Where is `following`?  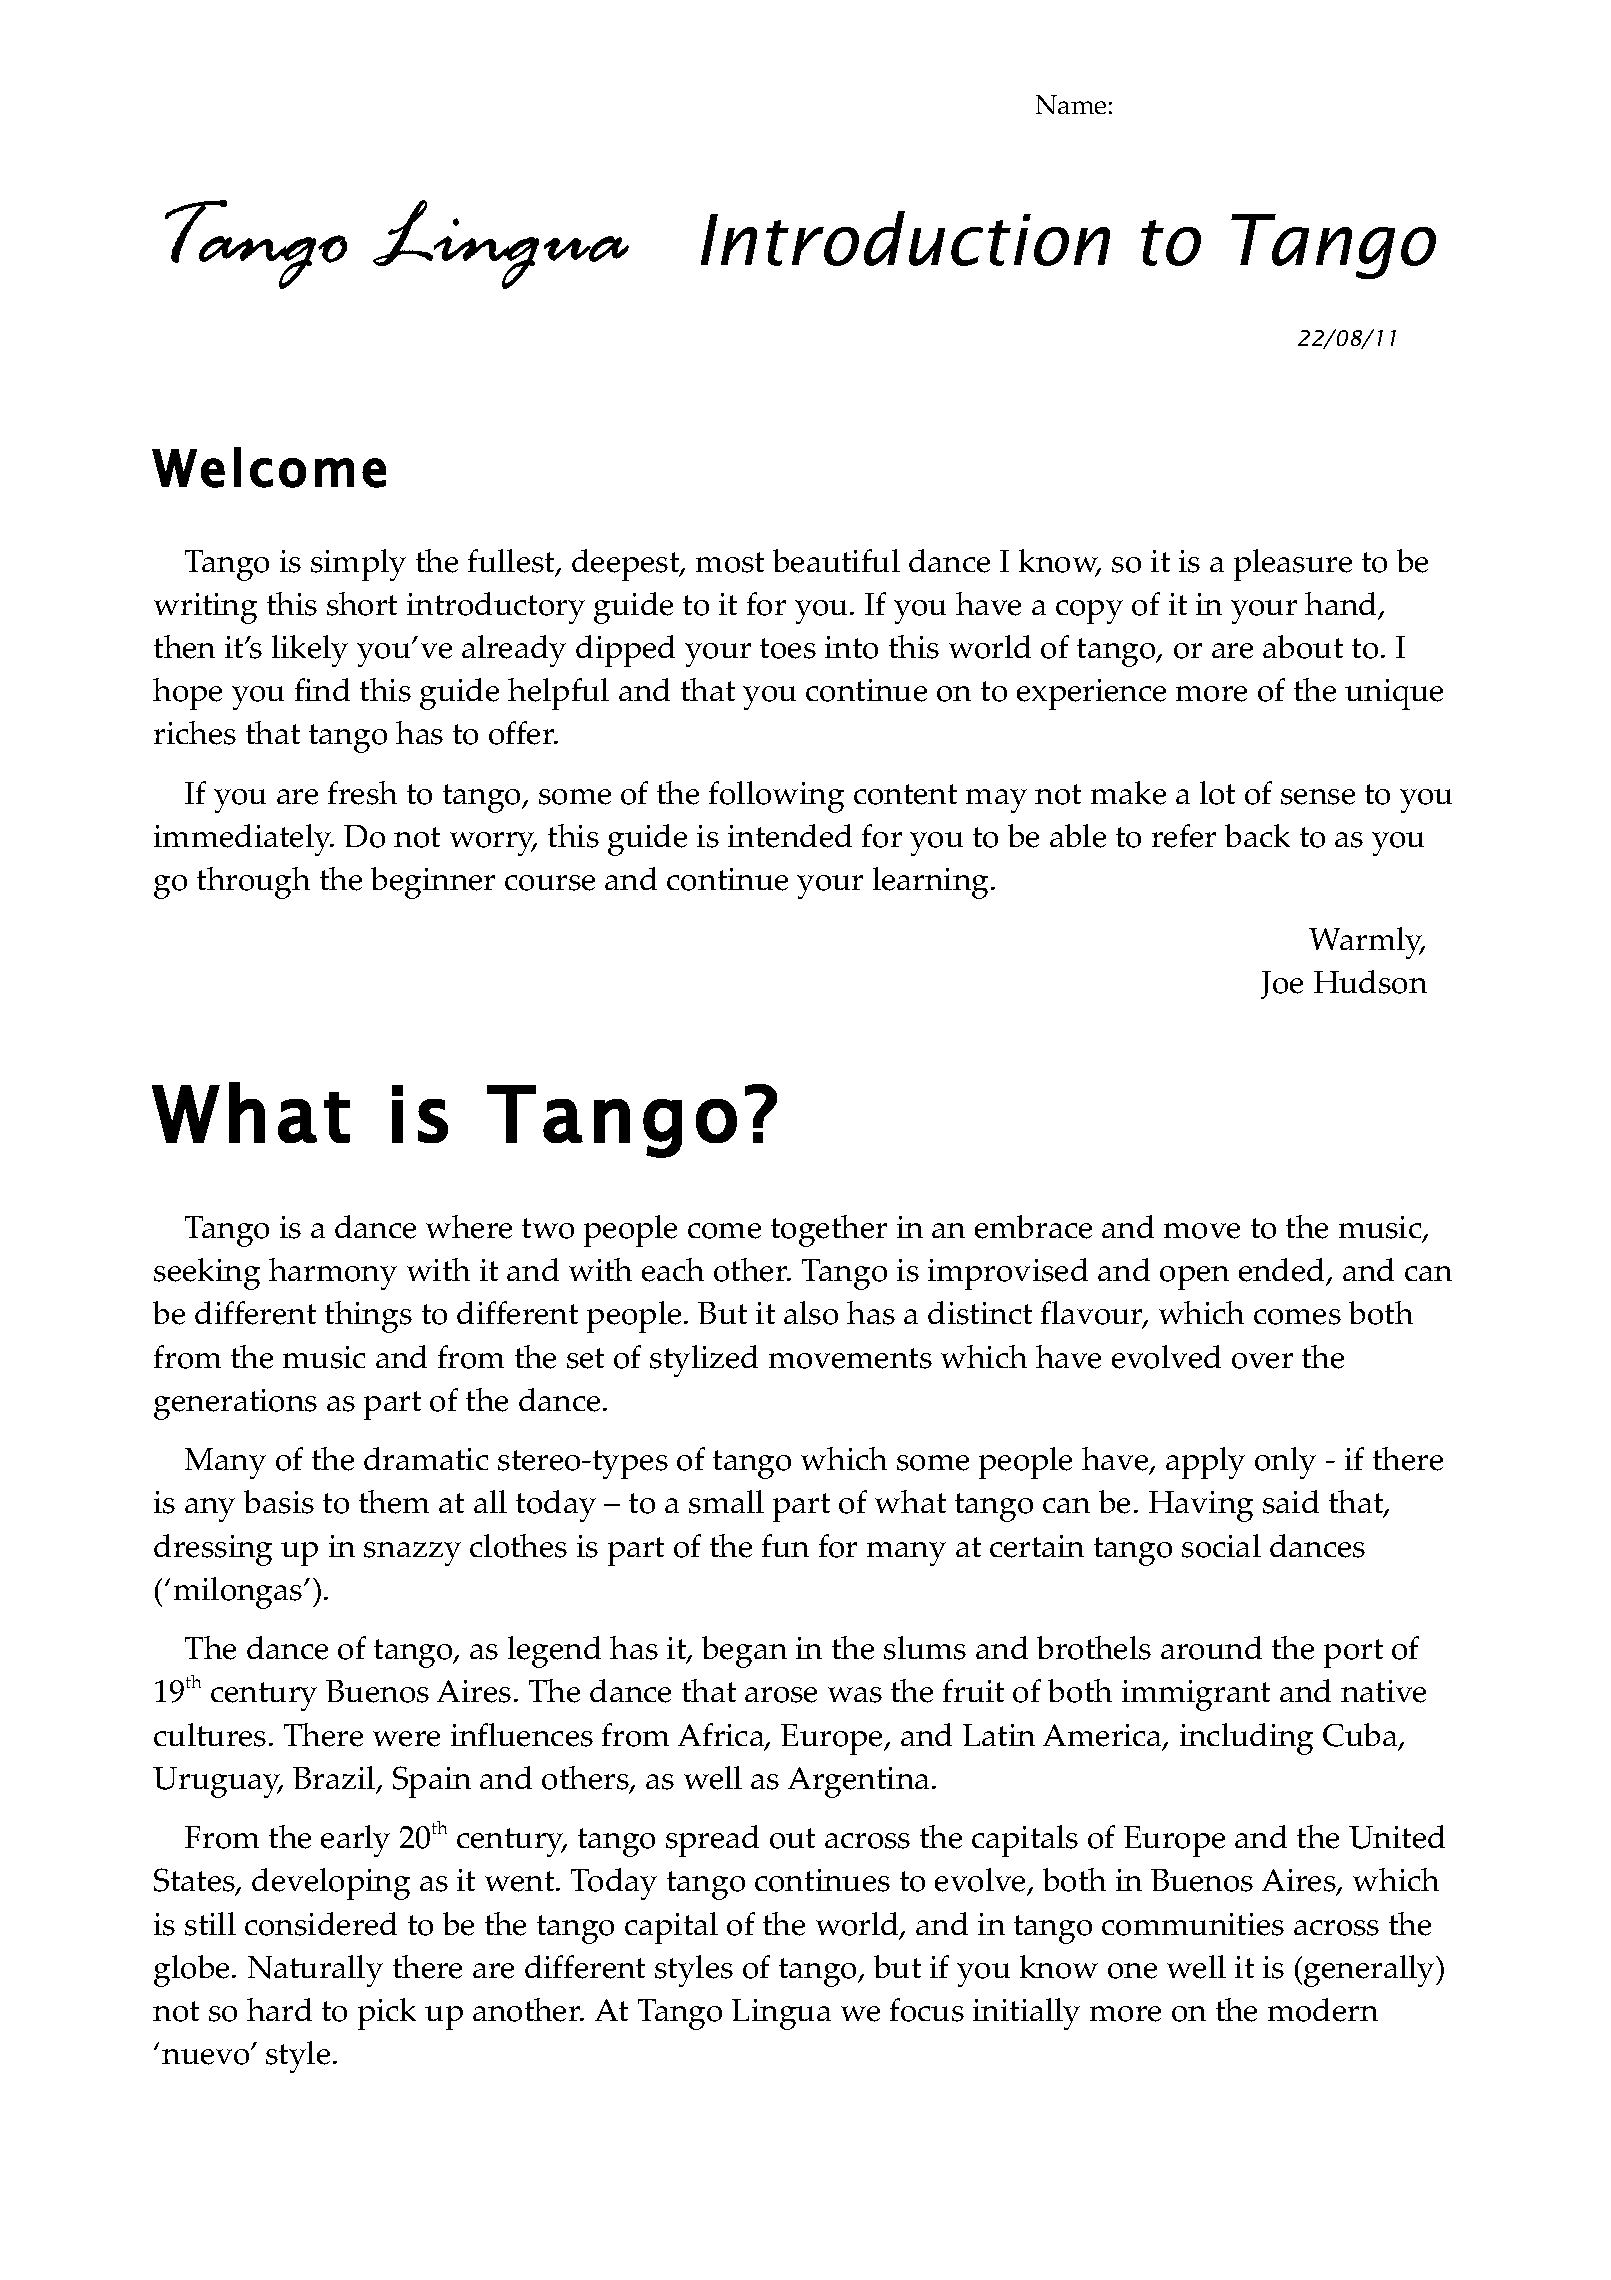 following is located at coordinates (776, 797).
